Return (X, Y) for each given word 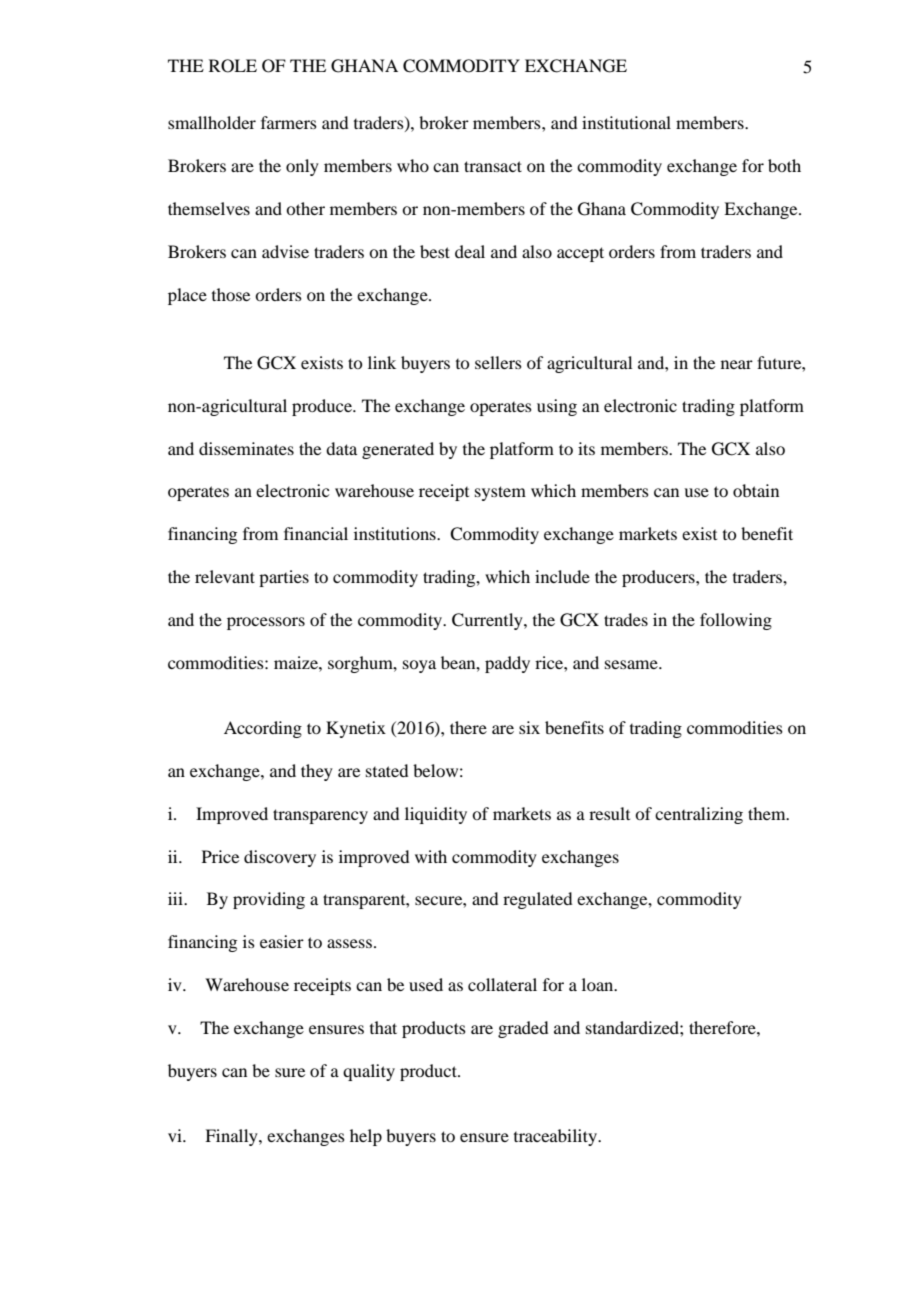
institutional (626, 122)
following (736, 621)
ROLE (233, 66)
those (231, 294)
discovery (280, 858)
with (431, 856)
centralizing (699, 815)
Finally (232, 1137)
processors (266, 623)
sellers (498, 362)
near (737, 364)
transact (493, 166)
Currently (488, 621)
